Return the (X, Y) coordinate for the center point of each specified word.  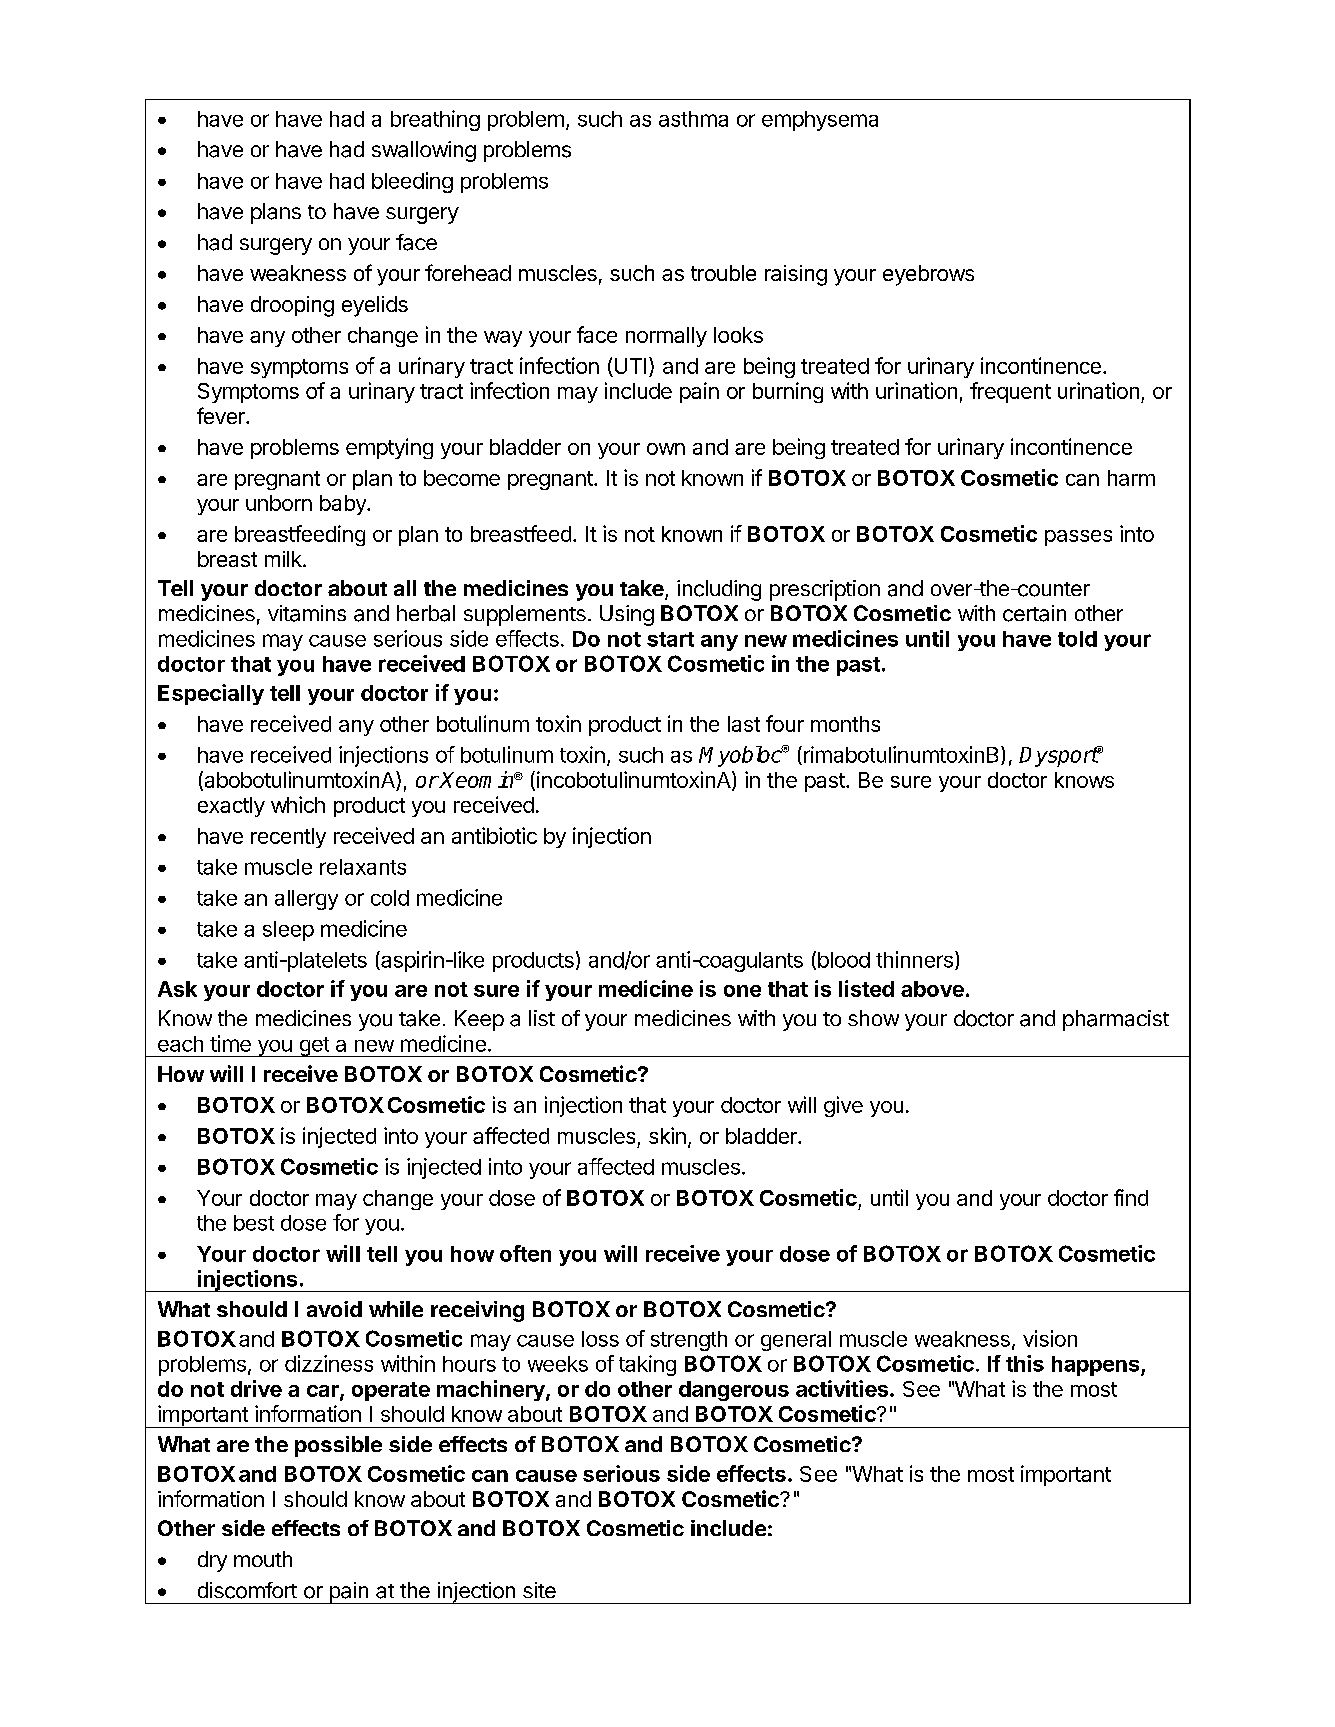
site (539, 1590)
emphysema (820, 121)
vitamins (307, 613)
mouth (263, 1559)
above (932, 989)
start (670, 639)
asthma (693, 119)
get (314, 1047)
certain (1034, 613)
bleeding (412, 182)
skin (667, 1135)
